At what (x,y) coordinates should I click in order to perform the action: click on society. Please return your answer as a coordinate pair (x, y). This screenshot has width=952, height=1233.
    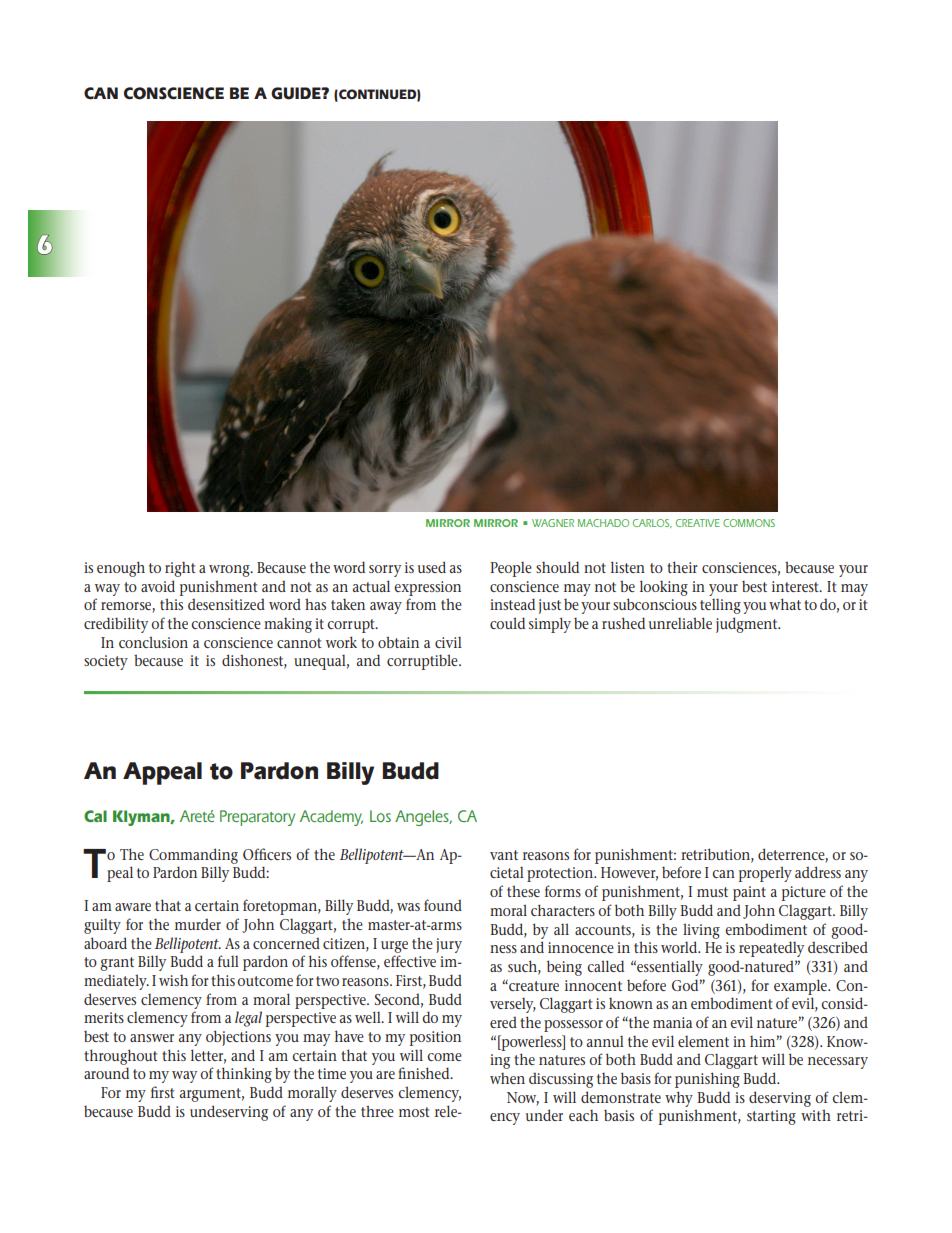
    Looking at the image, I should click on (106, 662).
